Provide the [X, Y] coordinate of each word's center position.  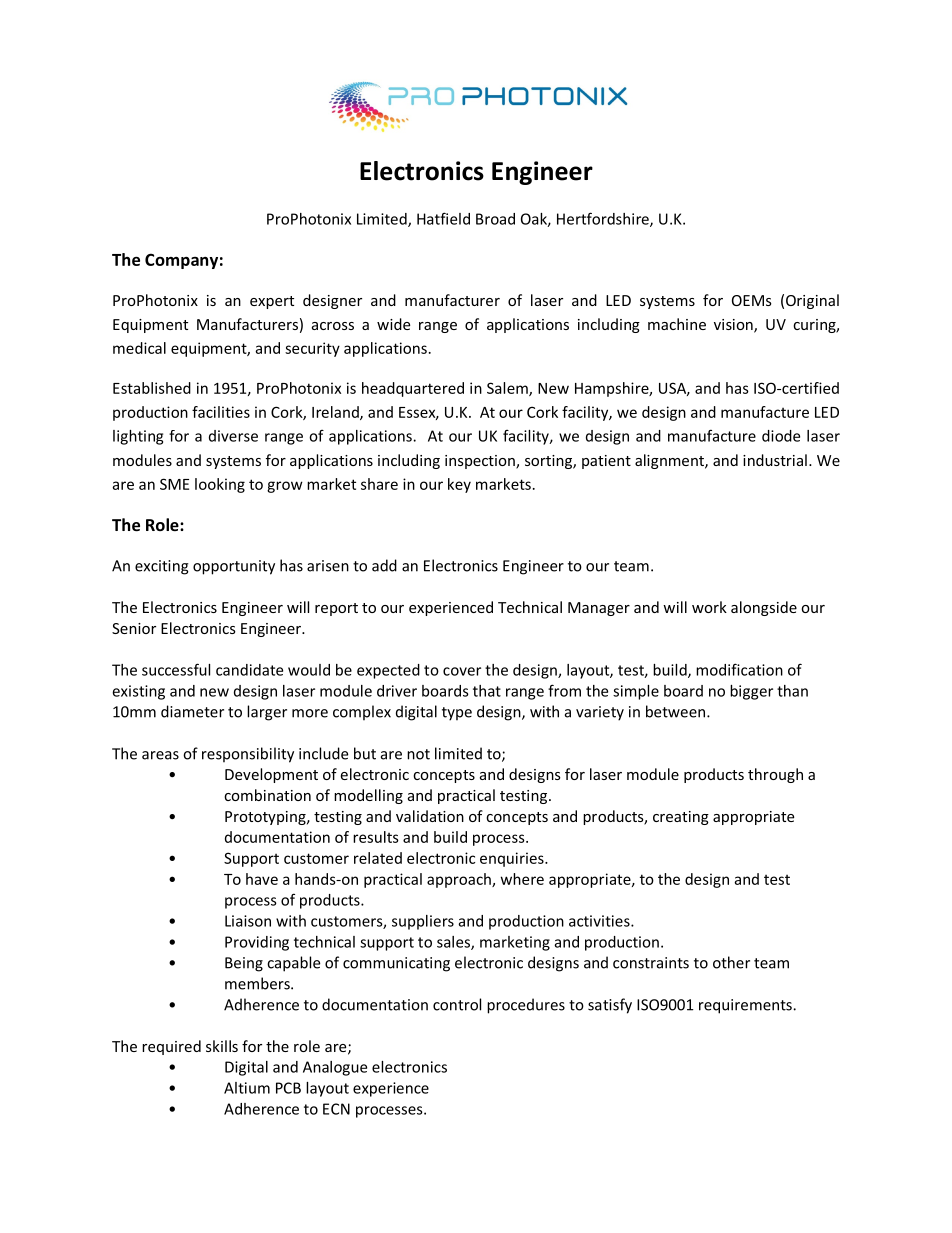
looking [220, 485]
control [457, 1004]
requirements [746, 1006]
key [459, 485]
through [775, 775]
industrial [775, 460]
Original [812, 301]
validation [430, 816]
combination [267, 795]
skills [222, 1046]
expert [272, 302]
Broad [495, 219]
